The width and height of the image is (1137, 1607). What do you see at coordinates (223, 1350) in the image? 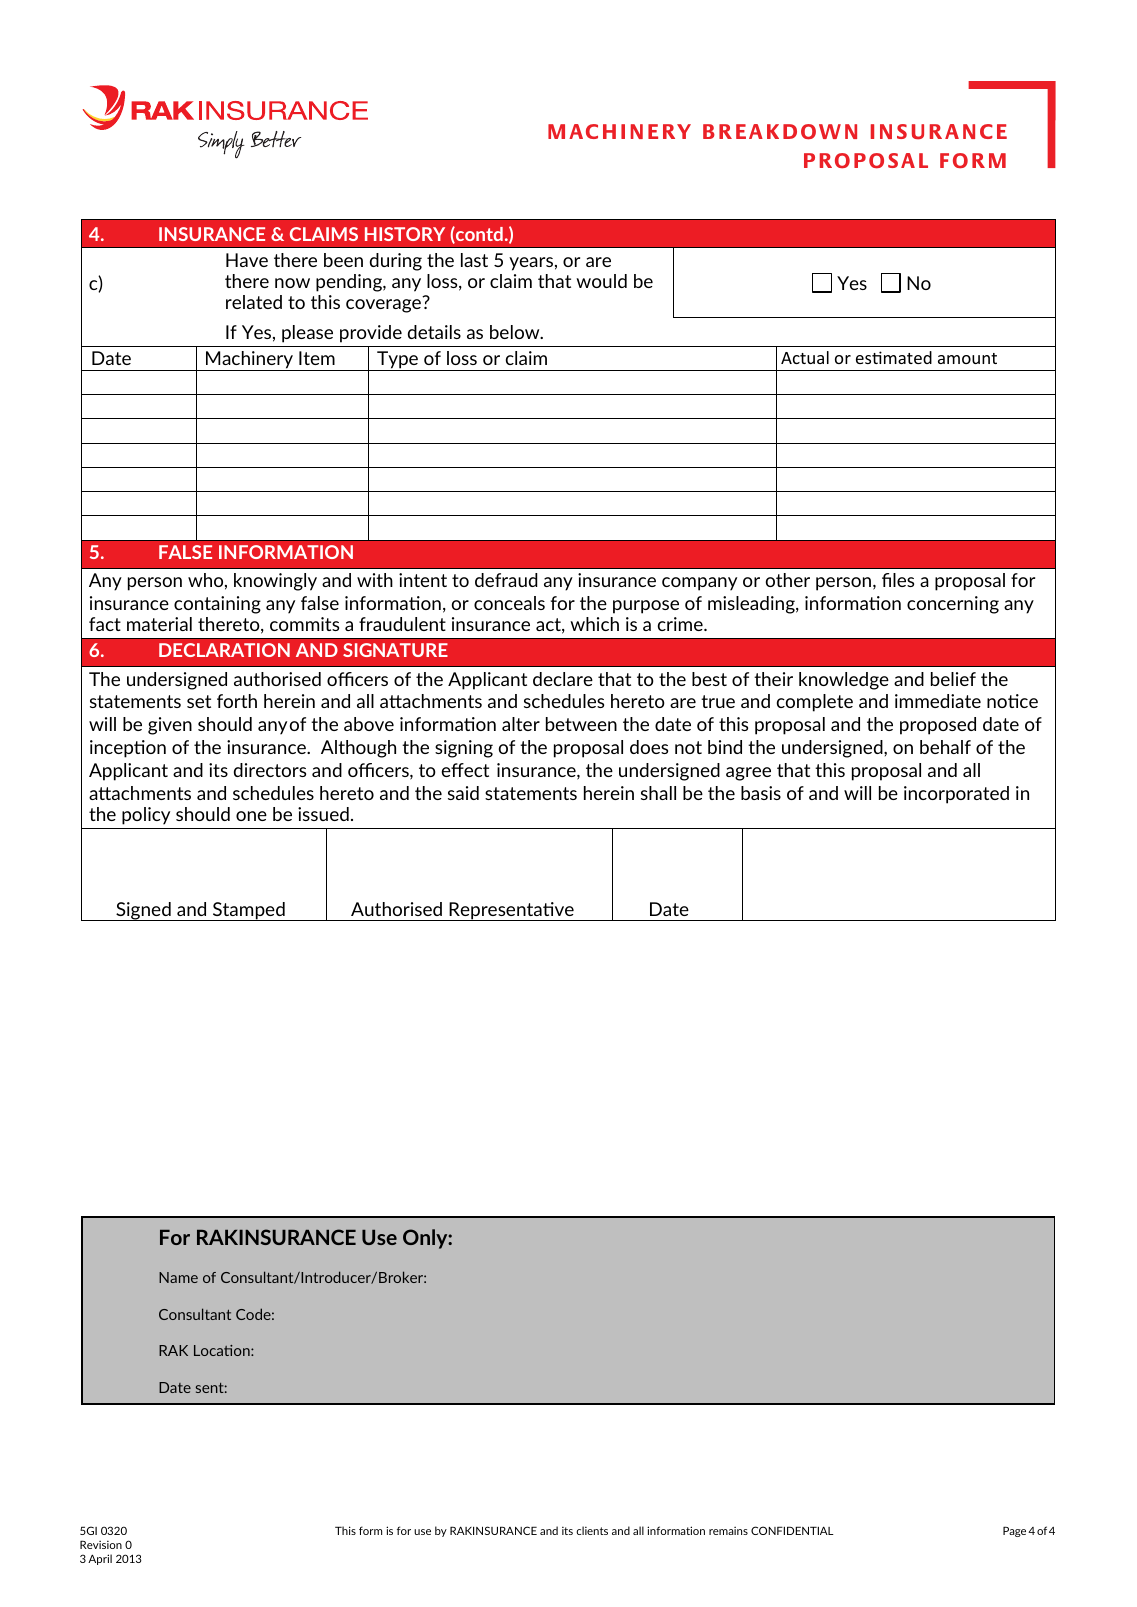
I see `Location` at bounding box center [223, 1350].
